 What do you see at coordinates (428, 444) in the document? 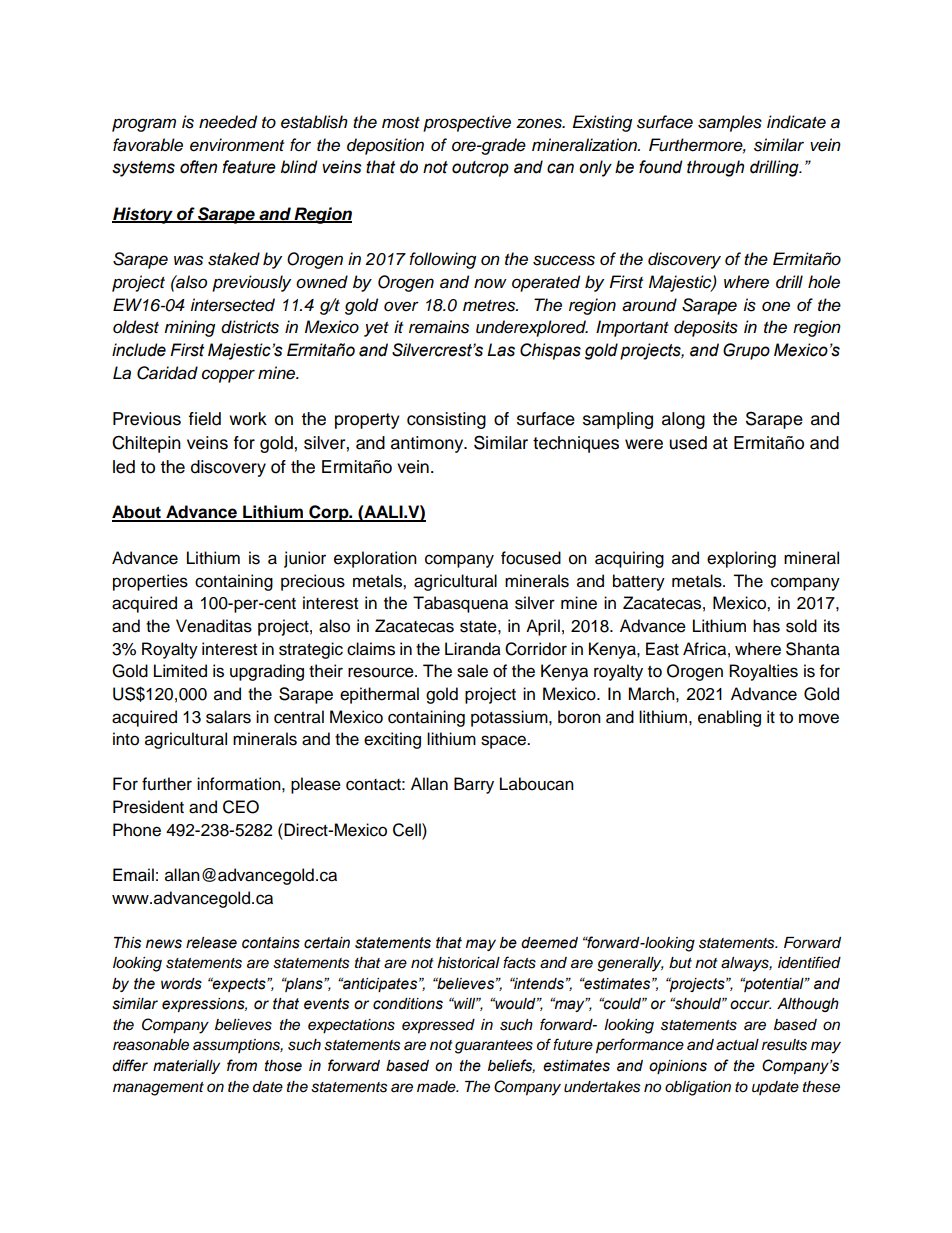
I see `antimony` at bounding box center [428, 444].
